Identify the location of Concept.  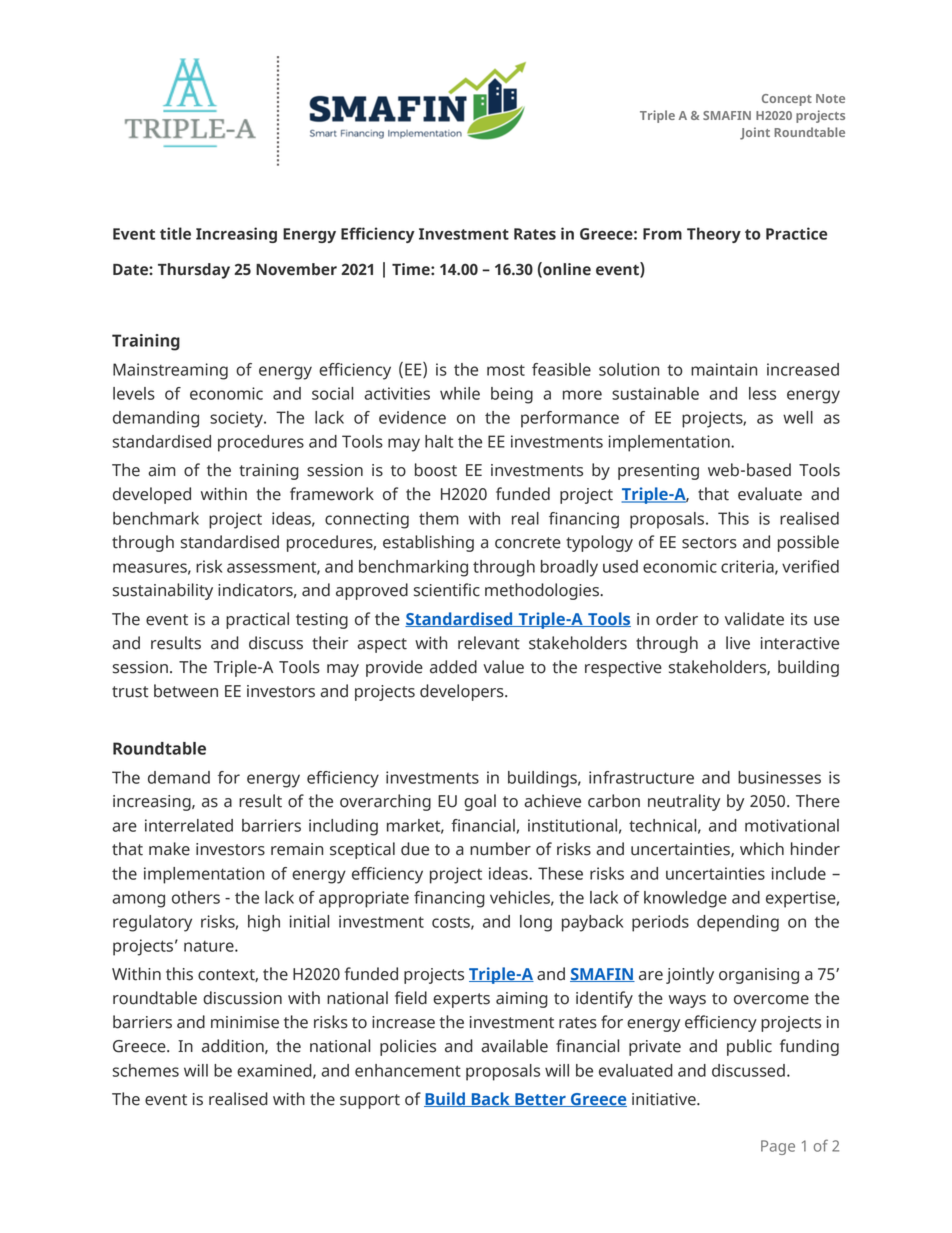
(787, 100).
